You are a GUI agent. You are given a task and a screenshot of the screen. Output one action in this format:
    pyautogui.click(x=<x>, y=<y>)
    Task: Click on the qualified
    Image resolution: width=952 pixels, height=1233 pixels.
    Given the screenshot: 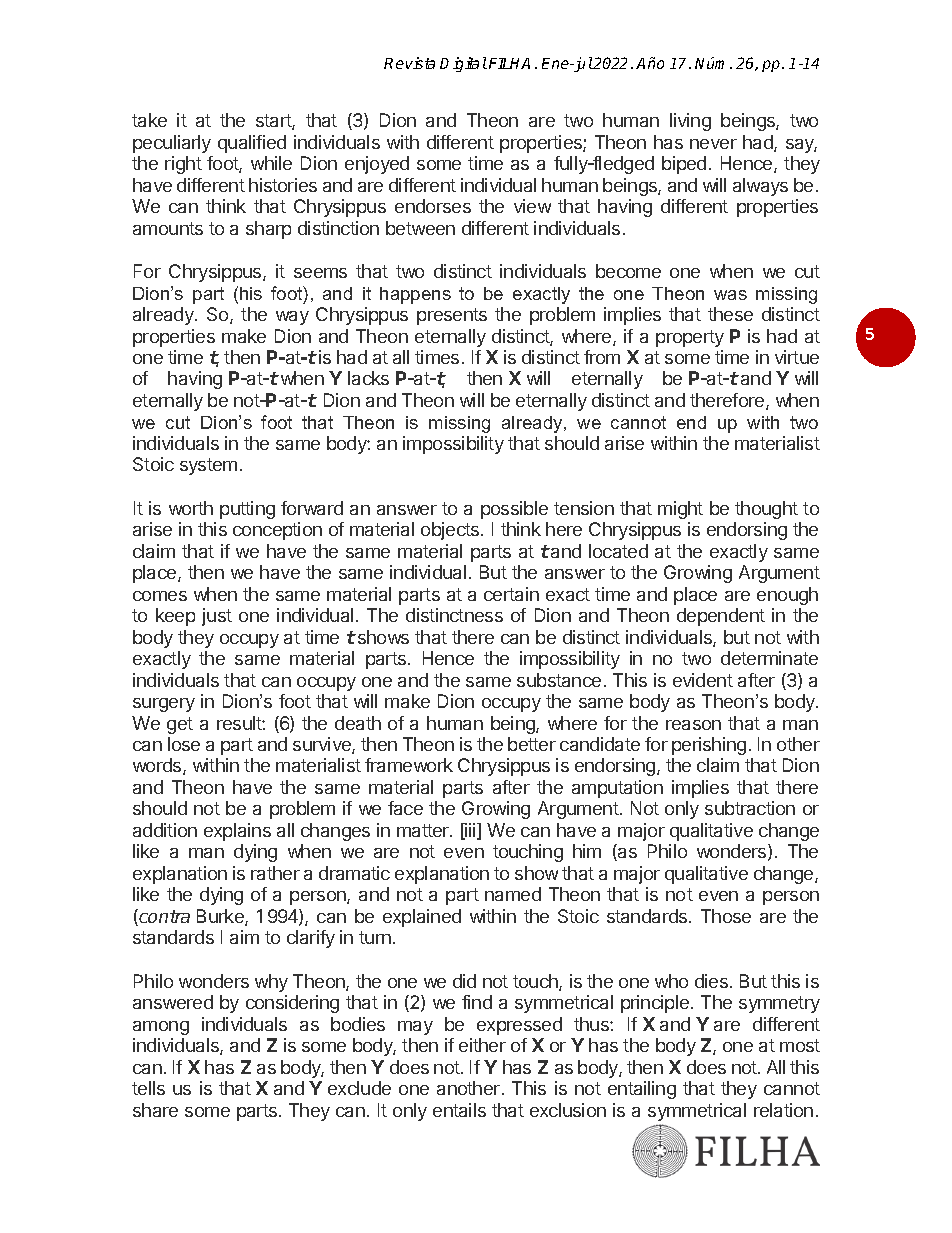 What is the action you would take?
    pyautogui.click(x=252, y=144)
